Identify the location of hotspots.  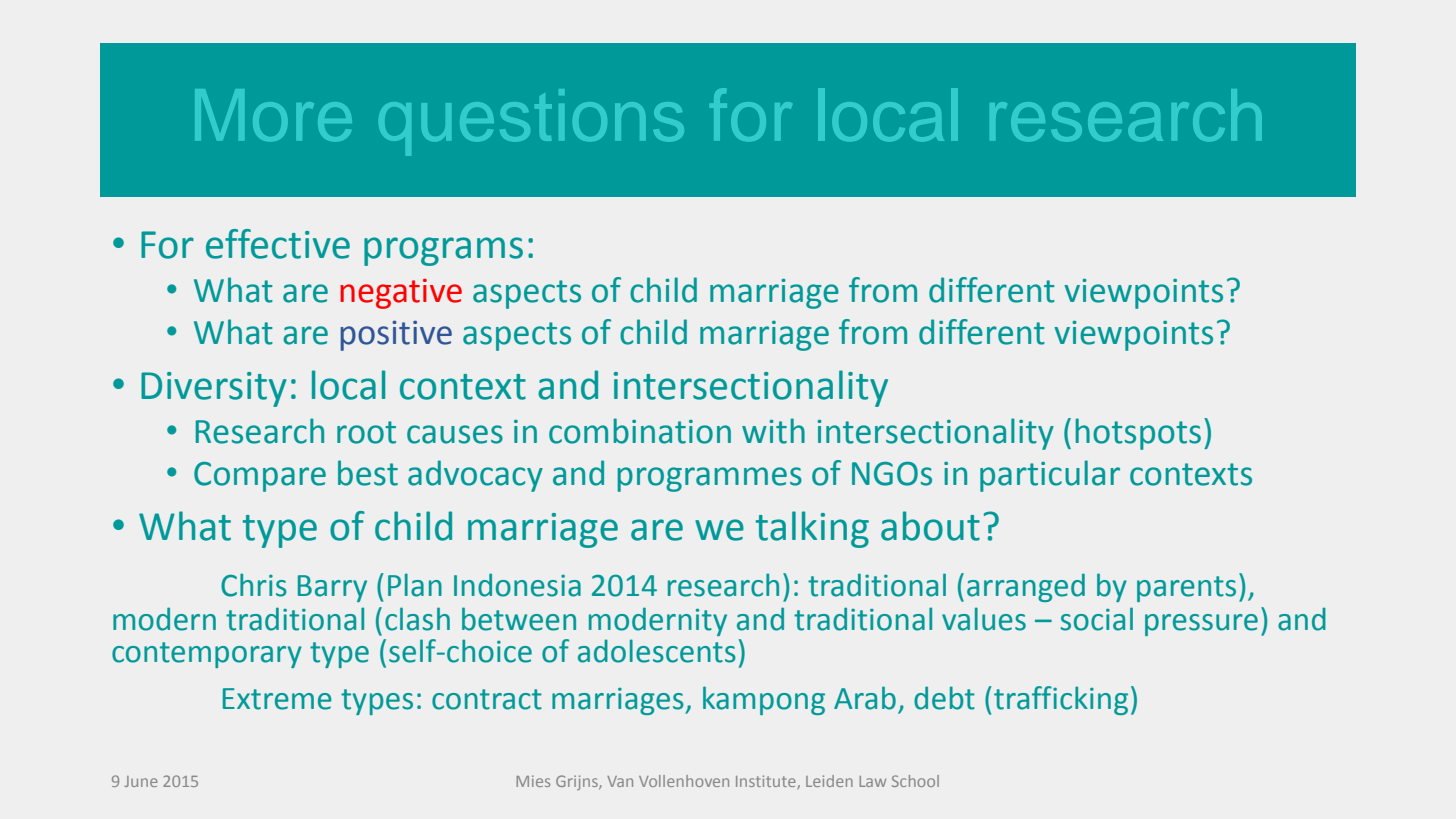
(1138, 434).
